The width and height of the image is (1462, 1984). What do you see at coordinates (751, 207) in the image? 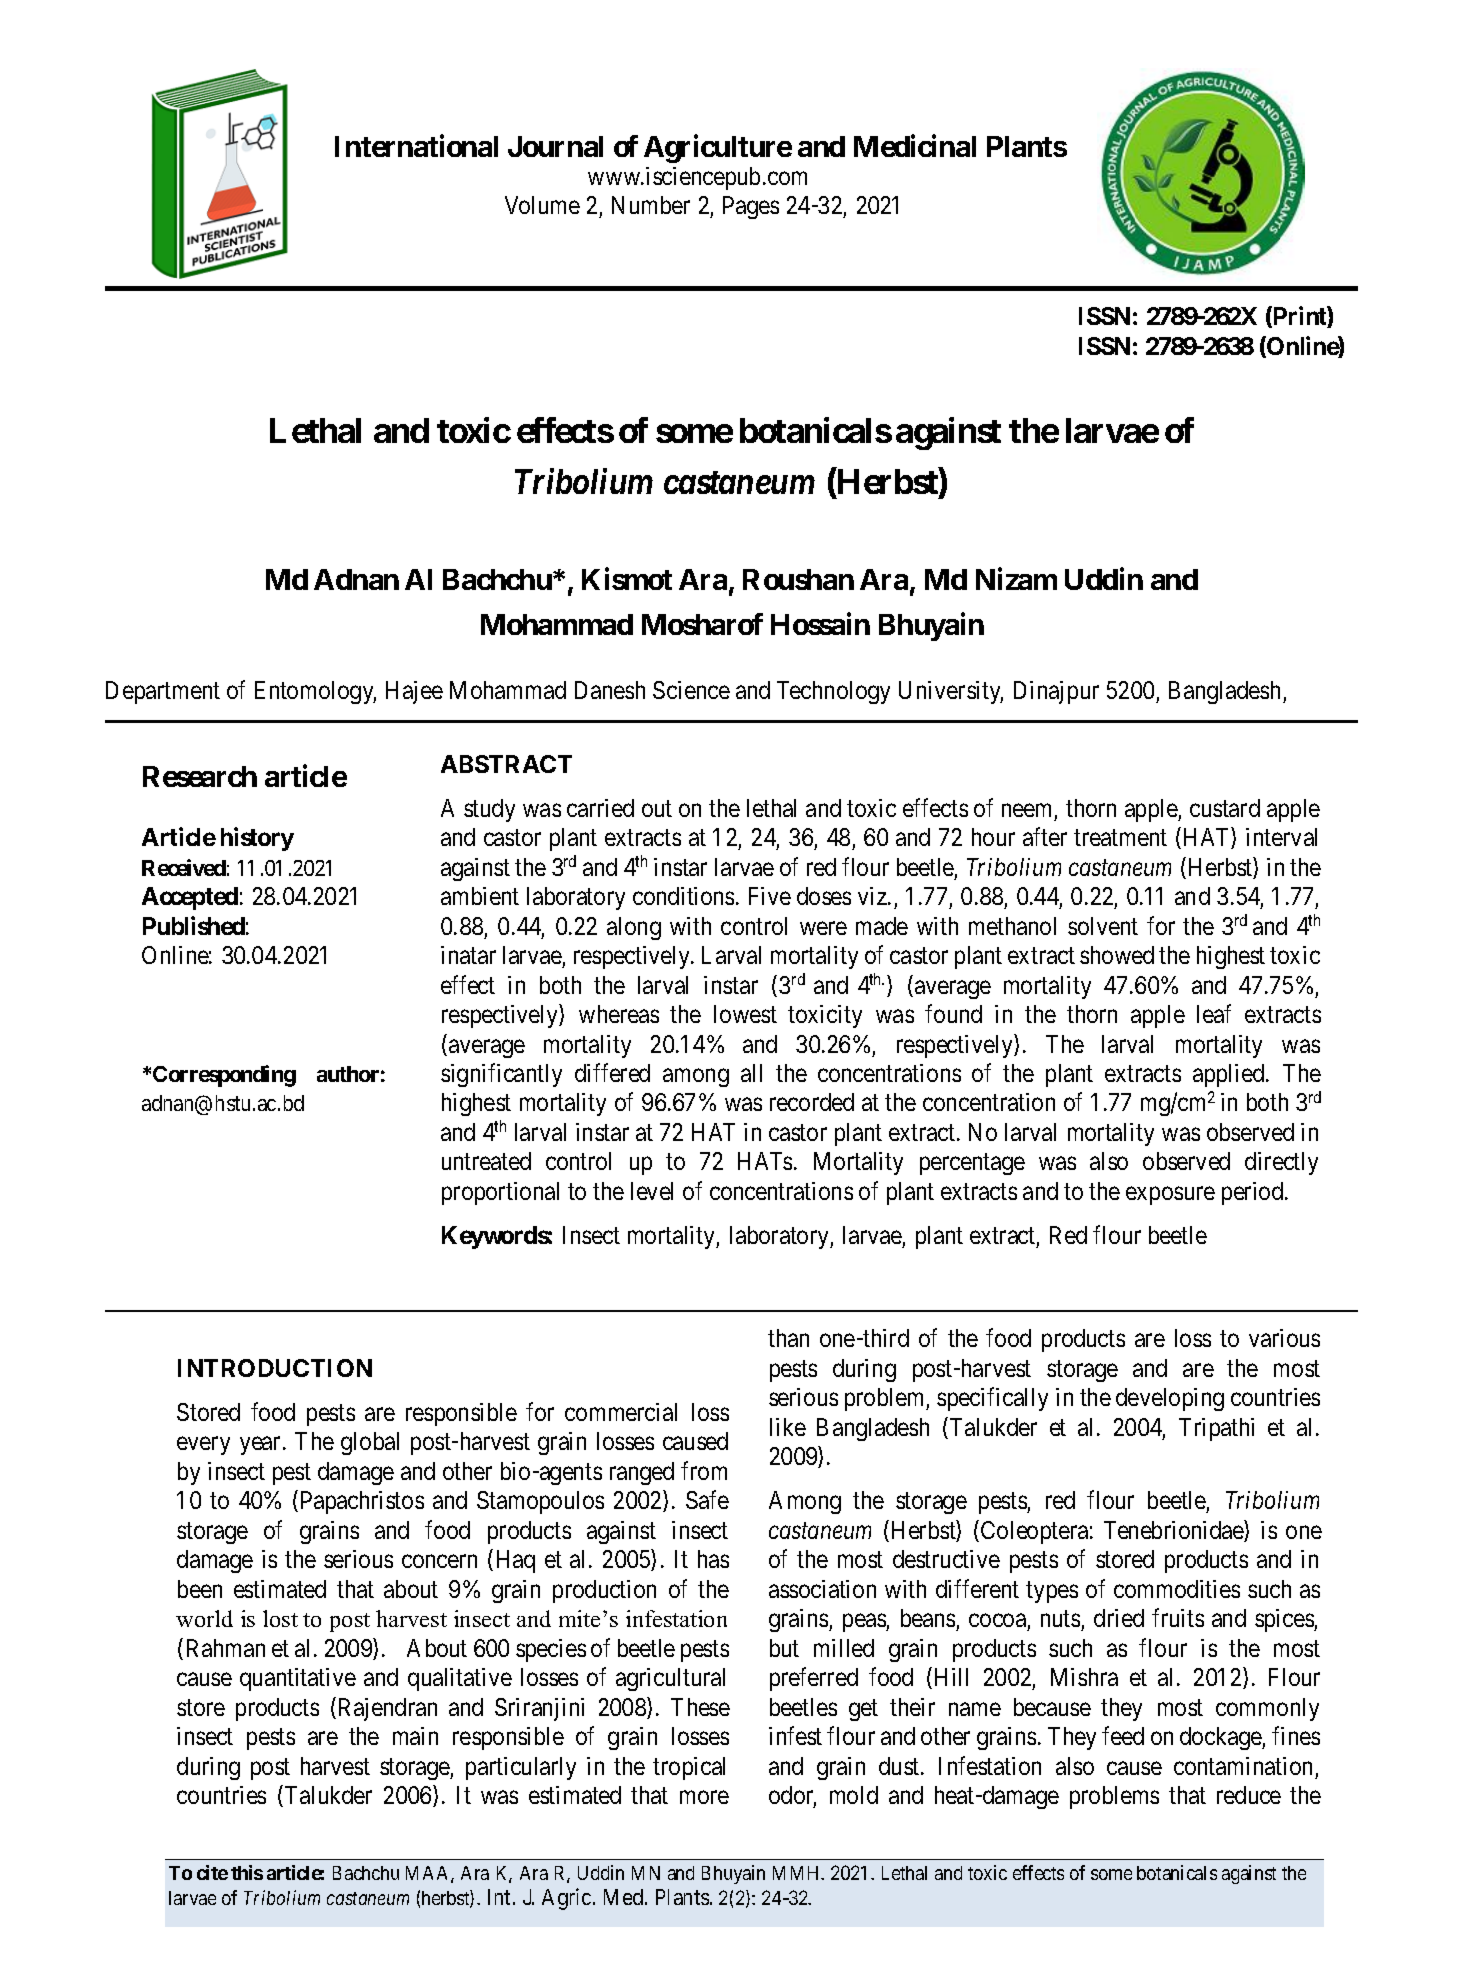
I see `Pages` at bounding box center [751, 207].
